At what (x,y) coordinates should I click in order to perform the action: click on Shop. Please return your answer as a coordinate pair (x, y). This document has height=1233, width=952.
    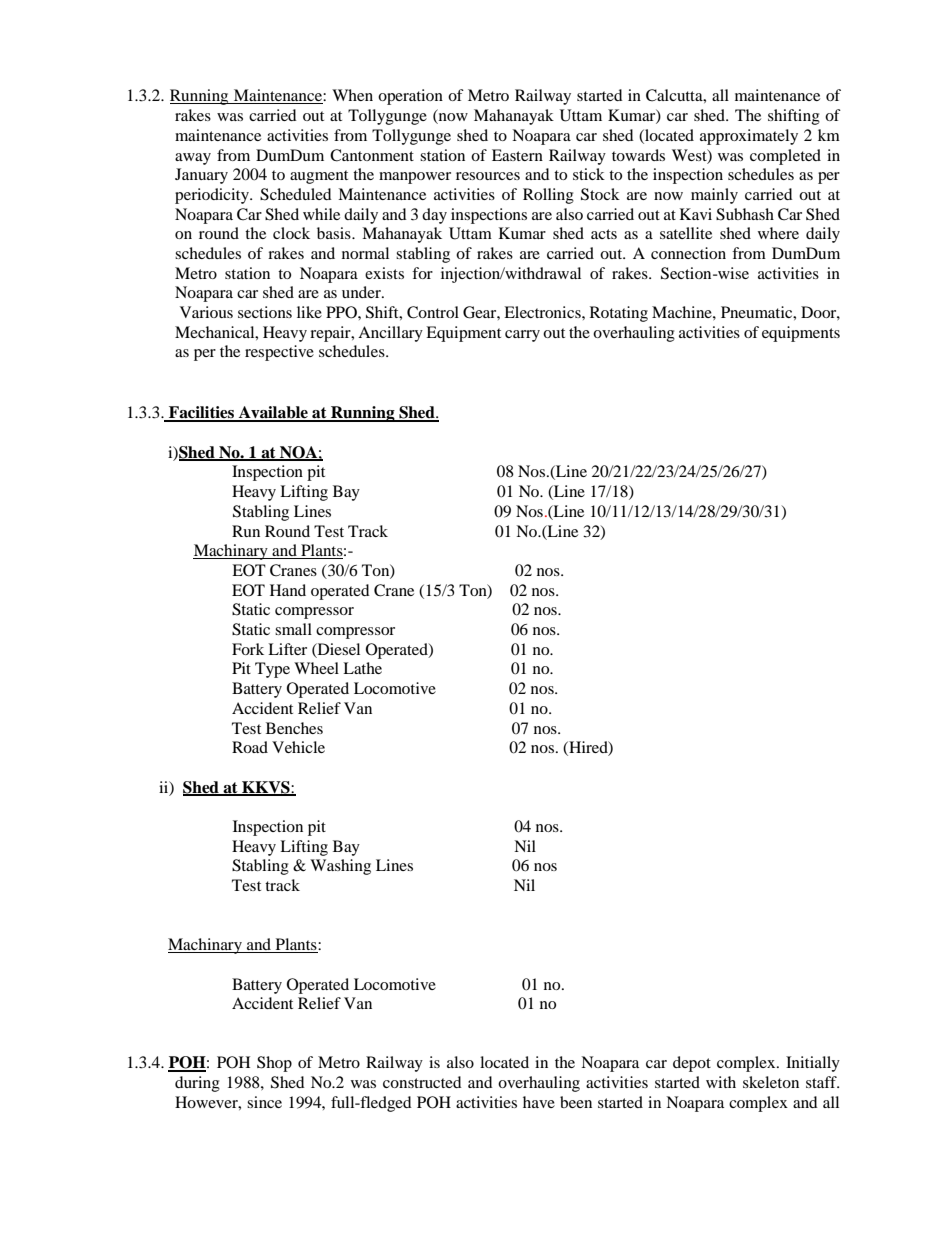
    Looking at the image, I should click on (274, 1064).
